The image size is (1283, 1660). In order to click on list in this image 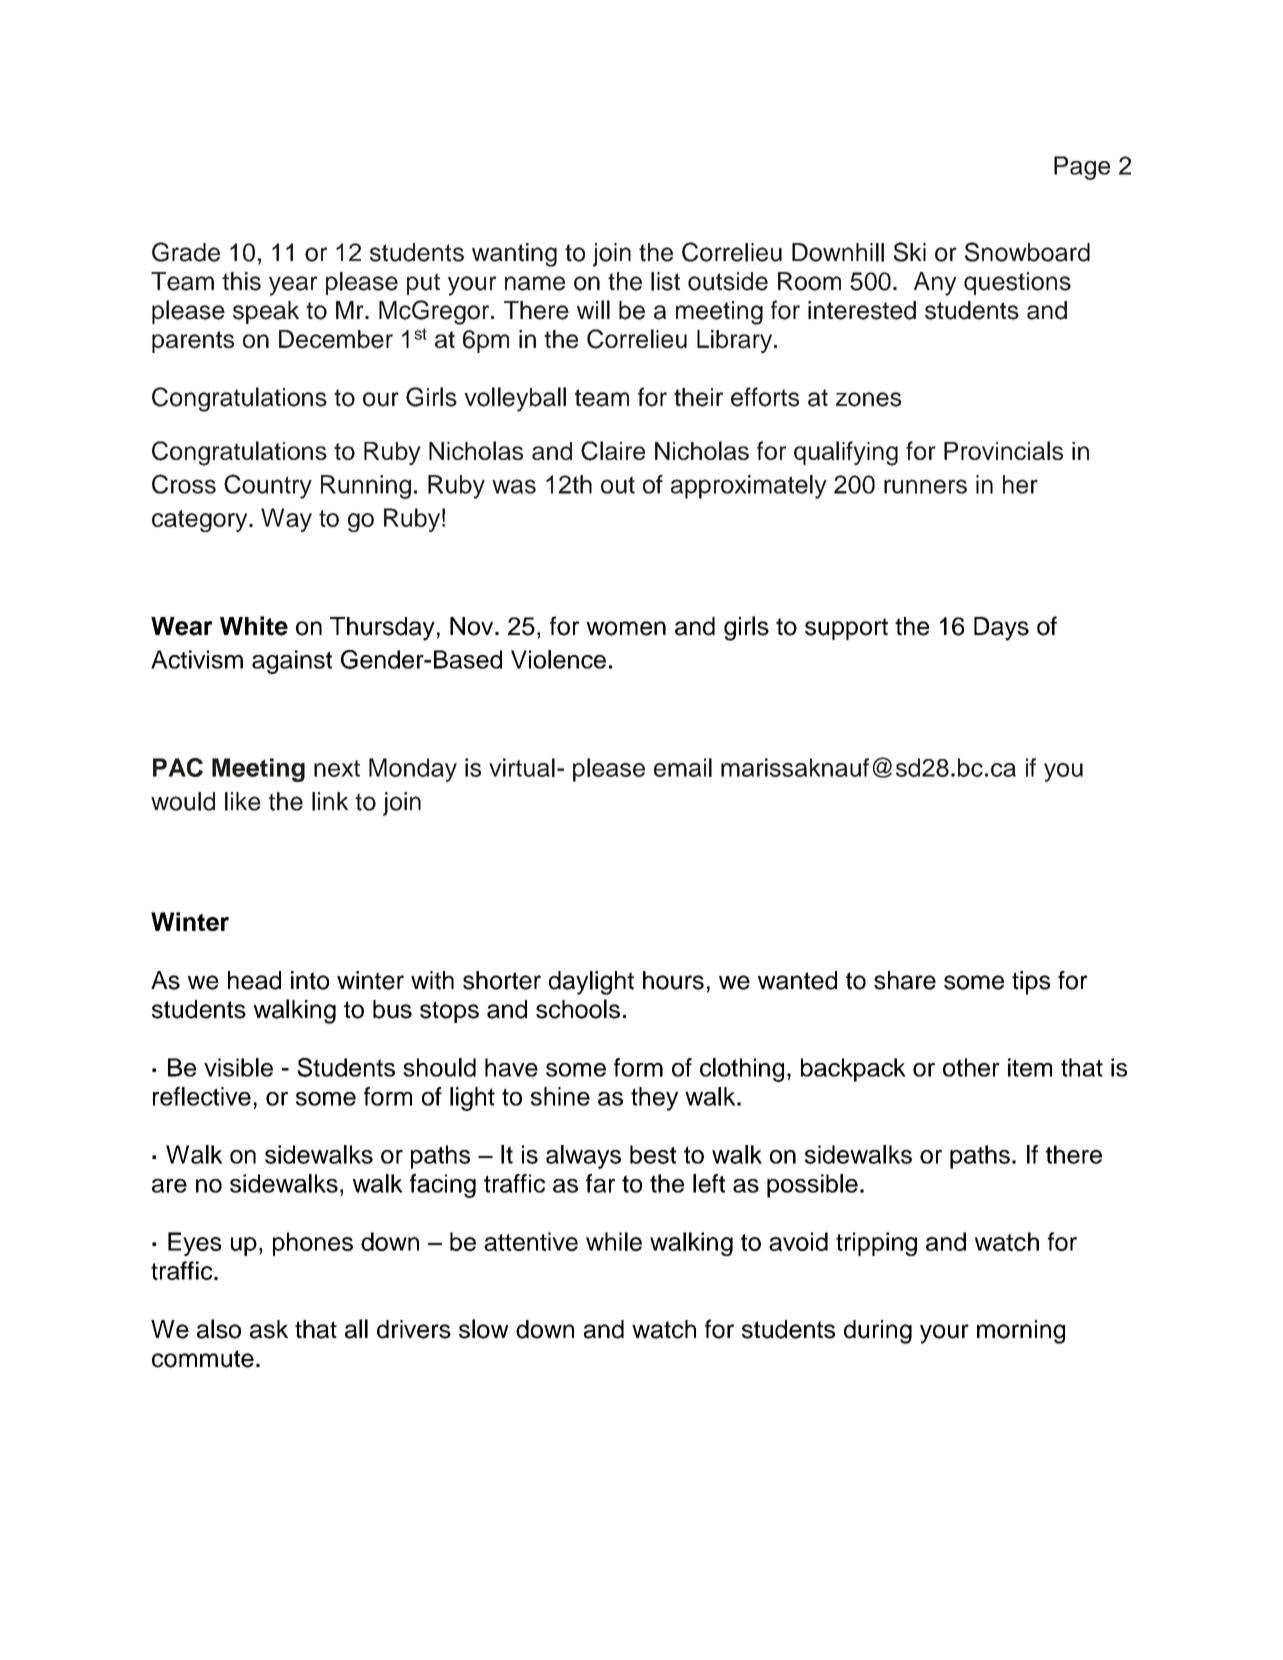, I will do `click(665, 281)`.
